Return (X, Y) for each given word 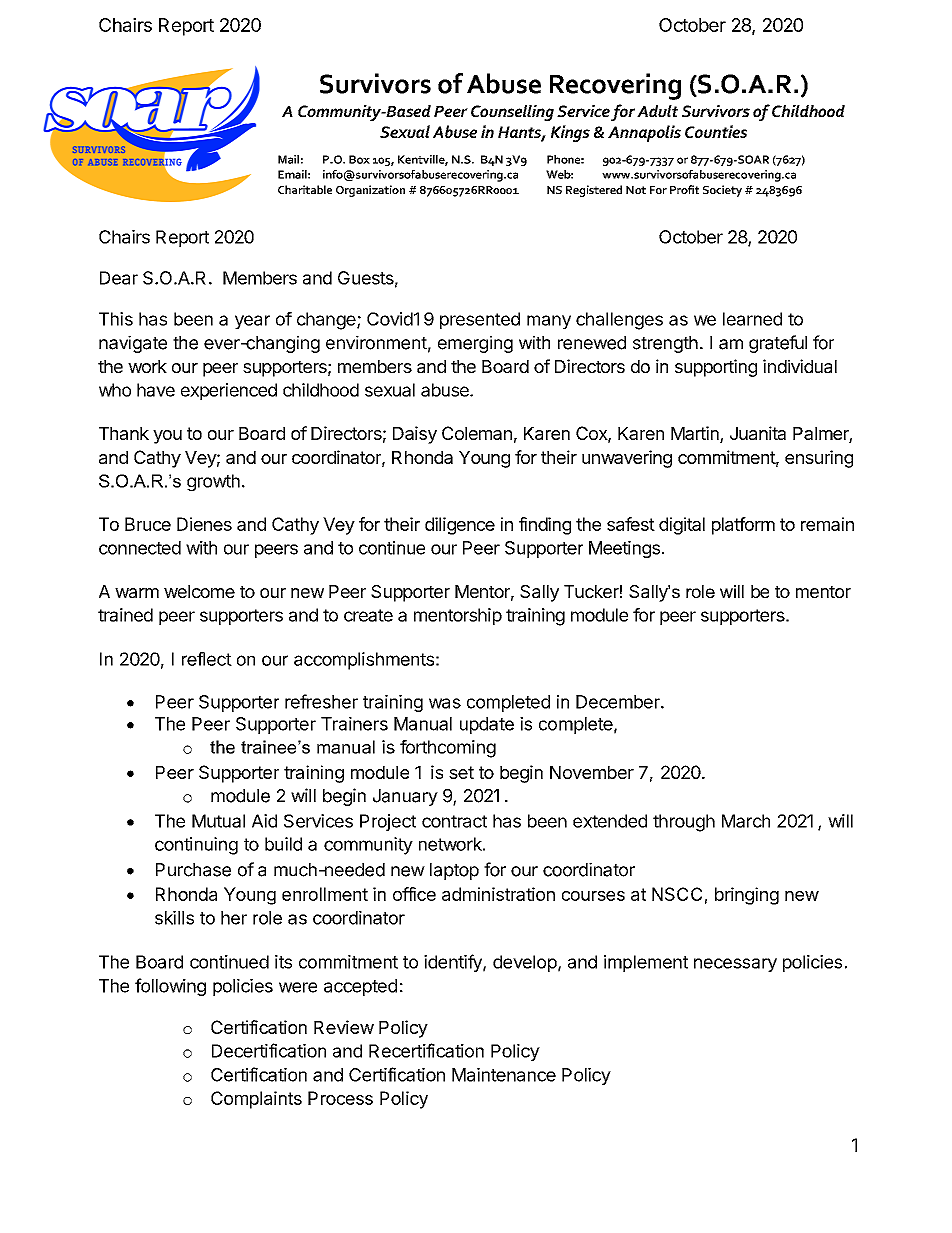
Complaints (256, 1100)
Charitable (305, 189)
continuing (196, 846)
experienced (229, 391)
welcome (199, 591)
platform (743, 526)
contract (454, 821)
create (368, 615)
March (746, 821)
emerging (475, 344)
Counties (716, 131)
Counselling (512, 113)
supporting (716, 368)
